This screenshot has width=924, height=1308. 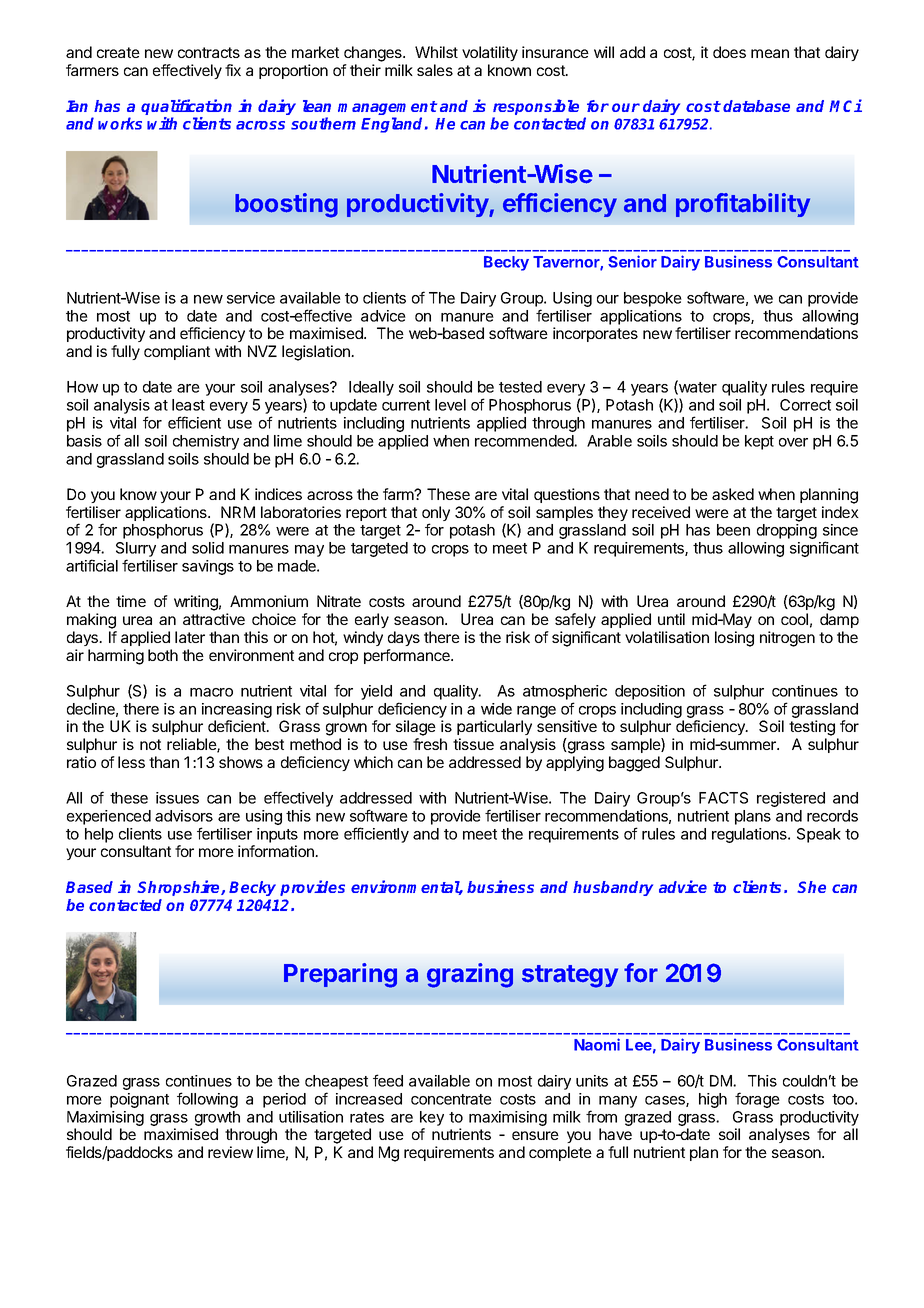 I want to click on She, so click(x=811, y=887).
